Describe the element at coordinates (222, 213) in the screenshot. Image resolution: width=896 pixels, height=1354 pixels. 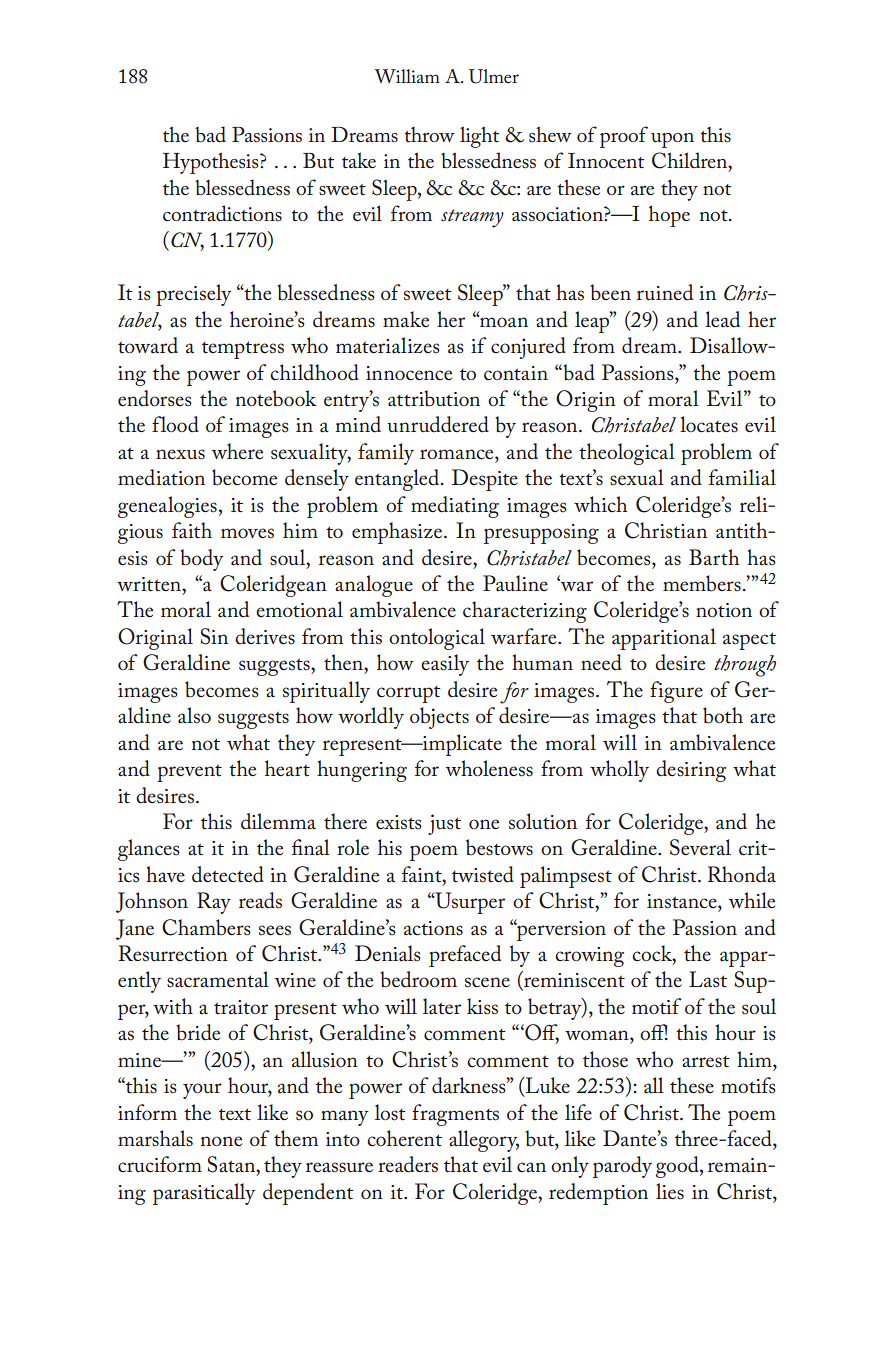
I see `contradictions` at that location.
